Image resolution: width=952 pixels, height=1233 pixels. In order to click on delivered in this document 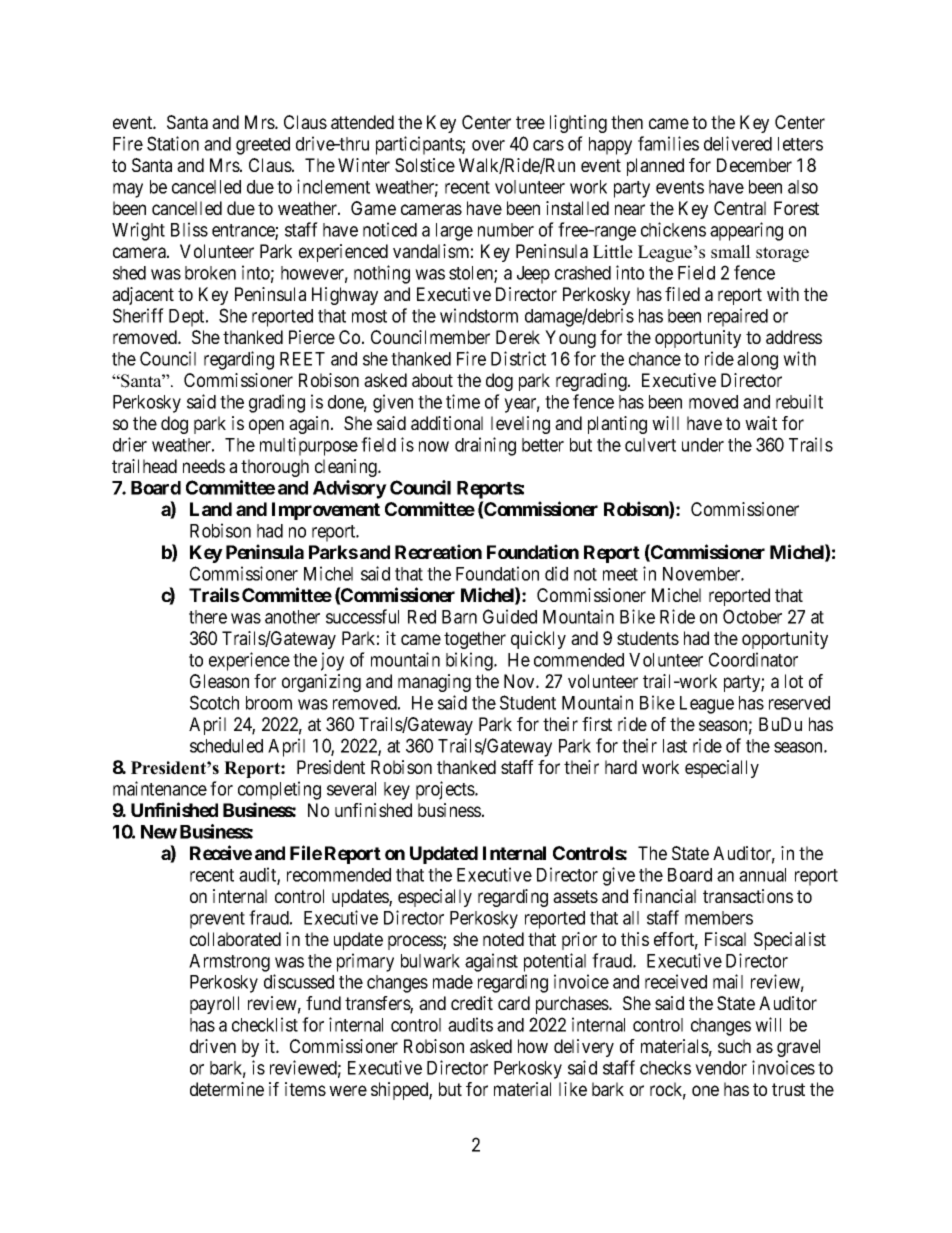, I will do `click(738, 143)`.
